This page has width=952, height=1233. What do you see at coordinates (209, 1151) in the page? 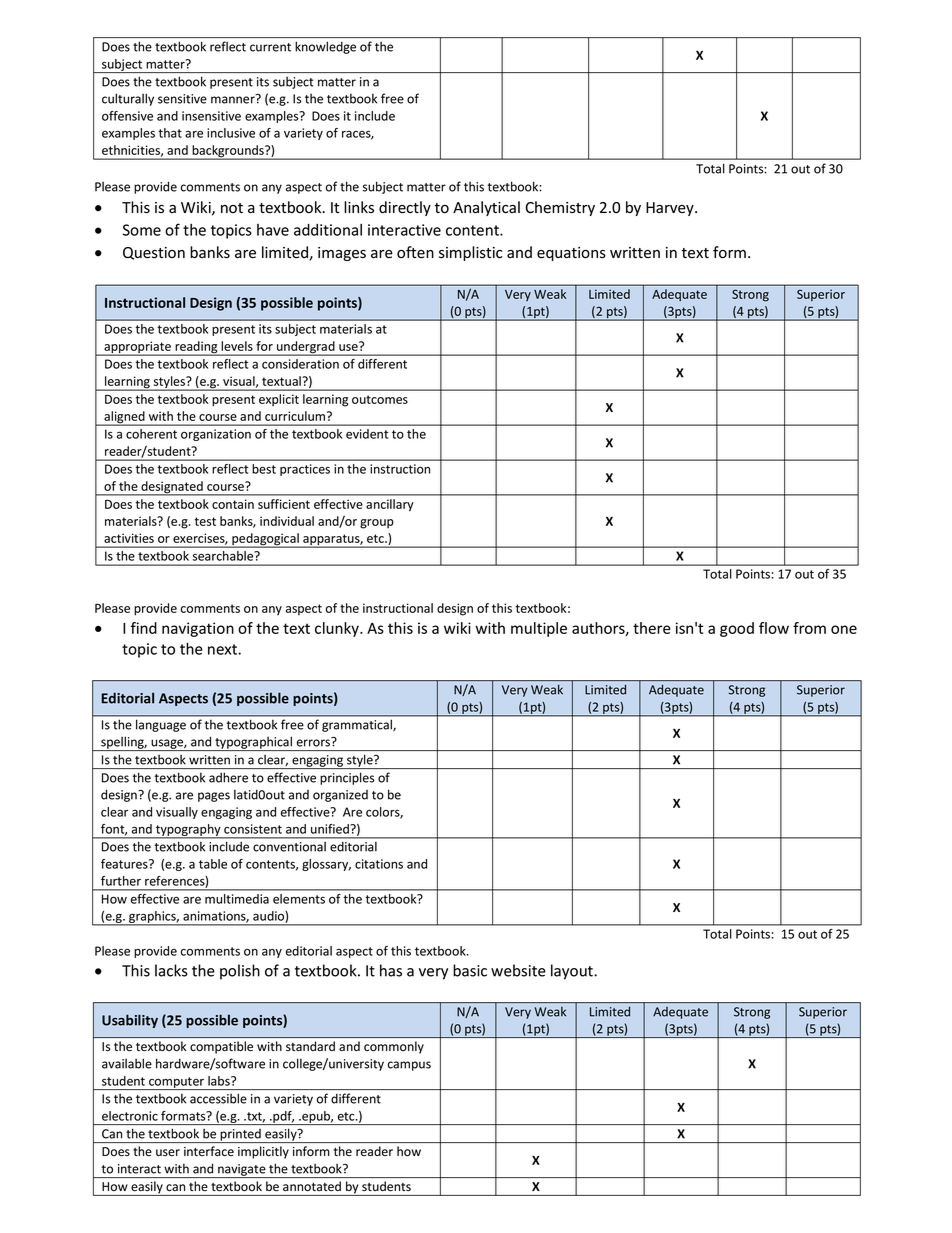
I see `interface` at bounding box center [209, 1151].
